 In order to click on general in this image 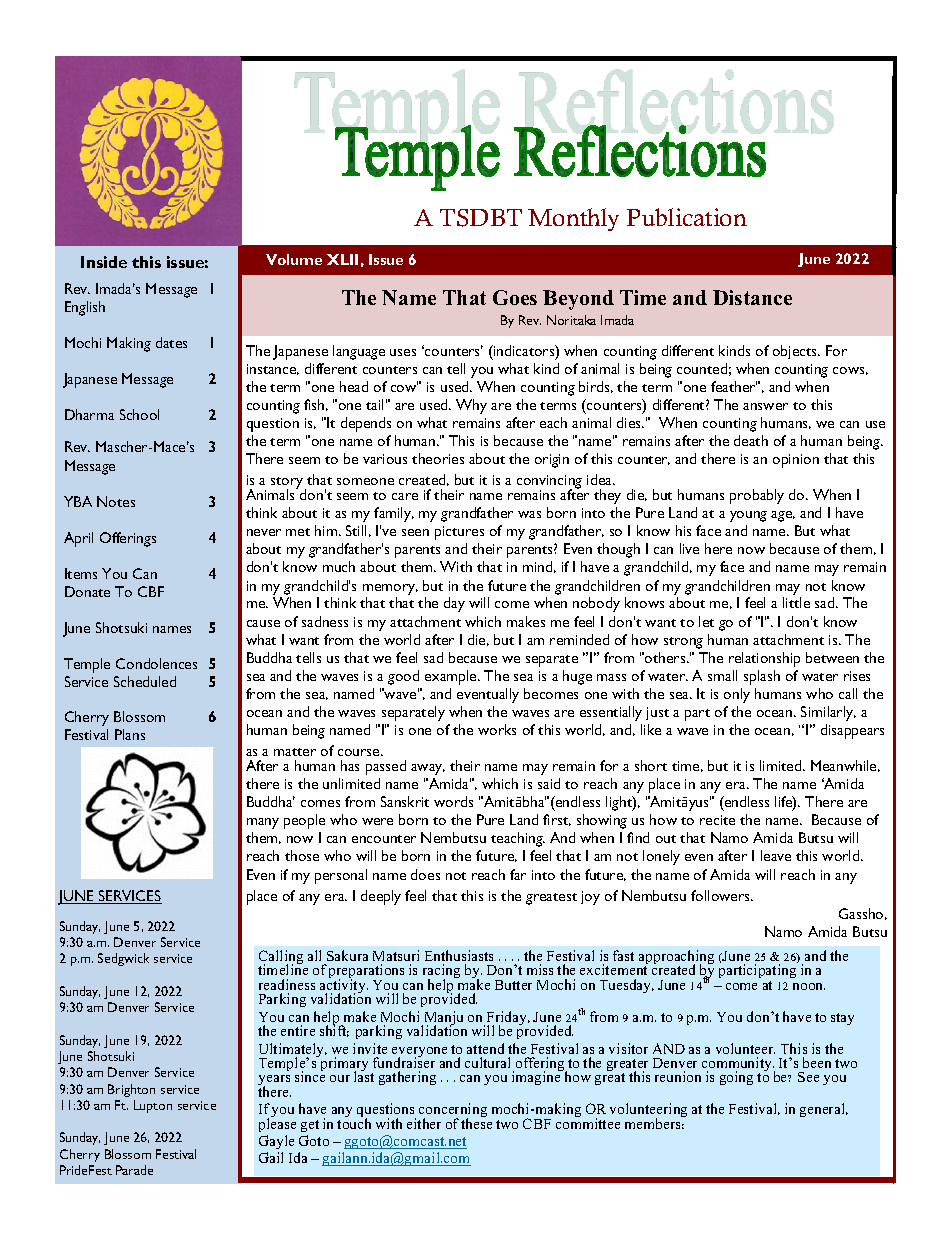, I will do `click(824, 1110)`.
